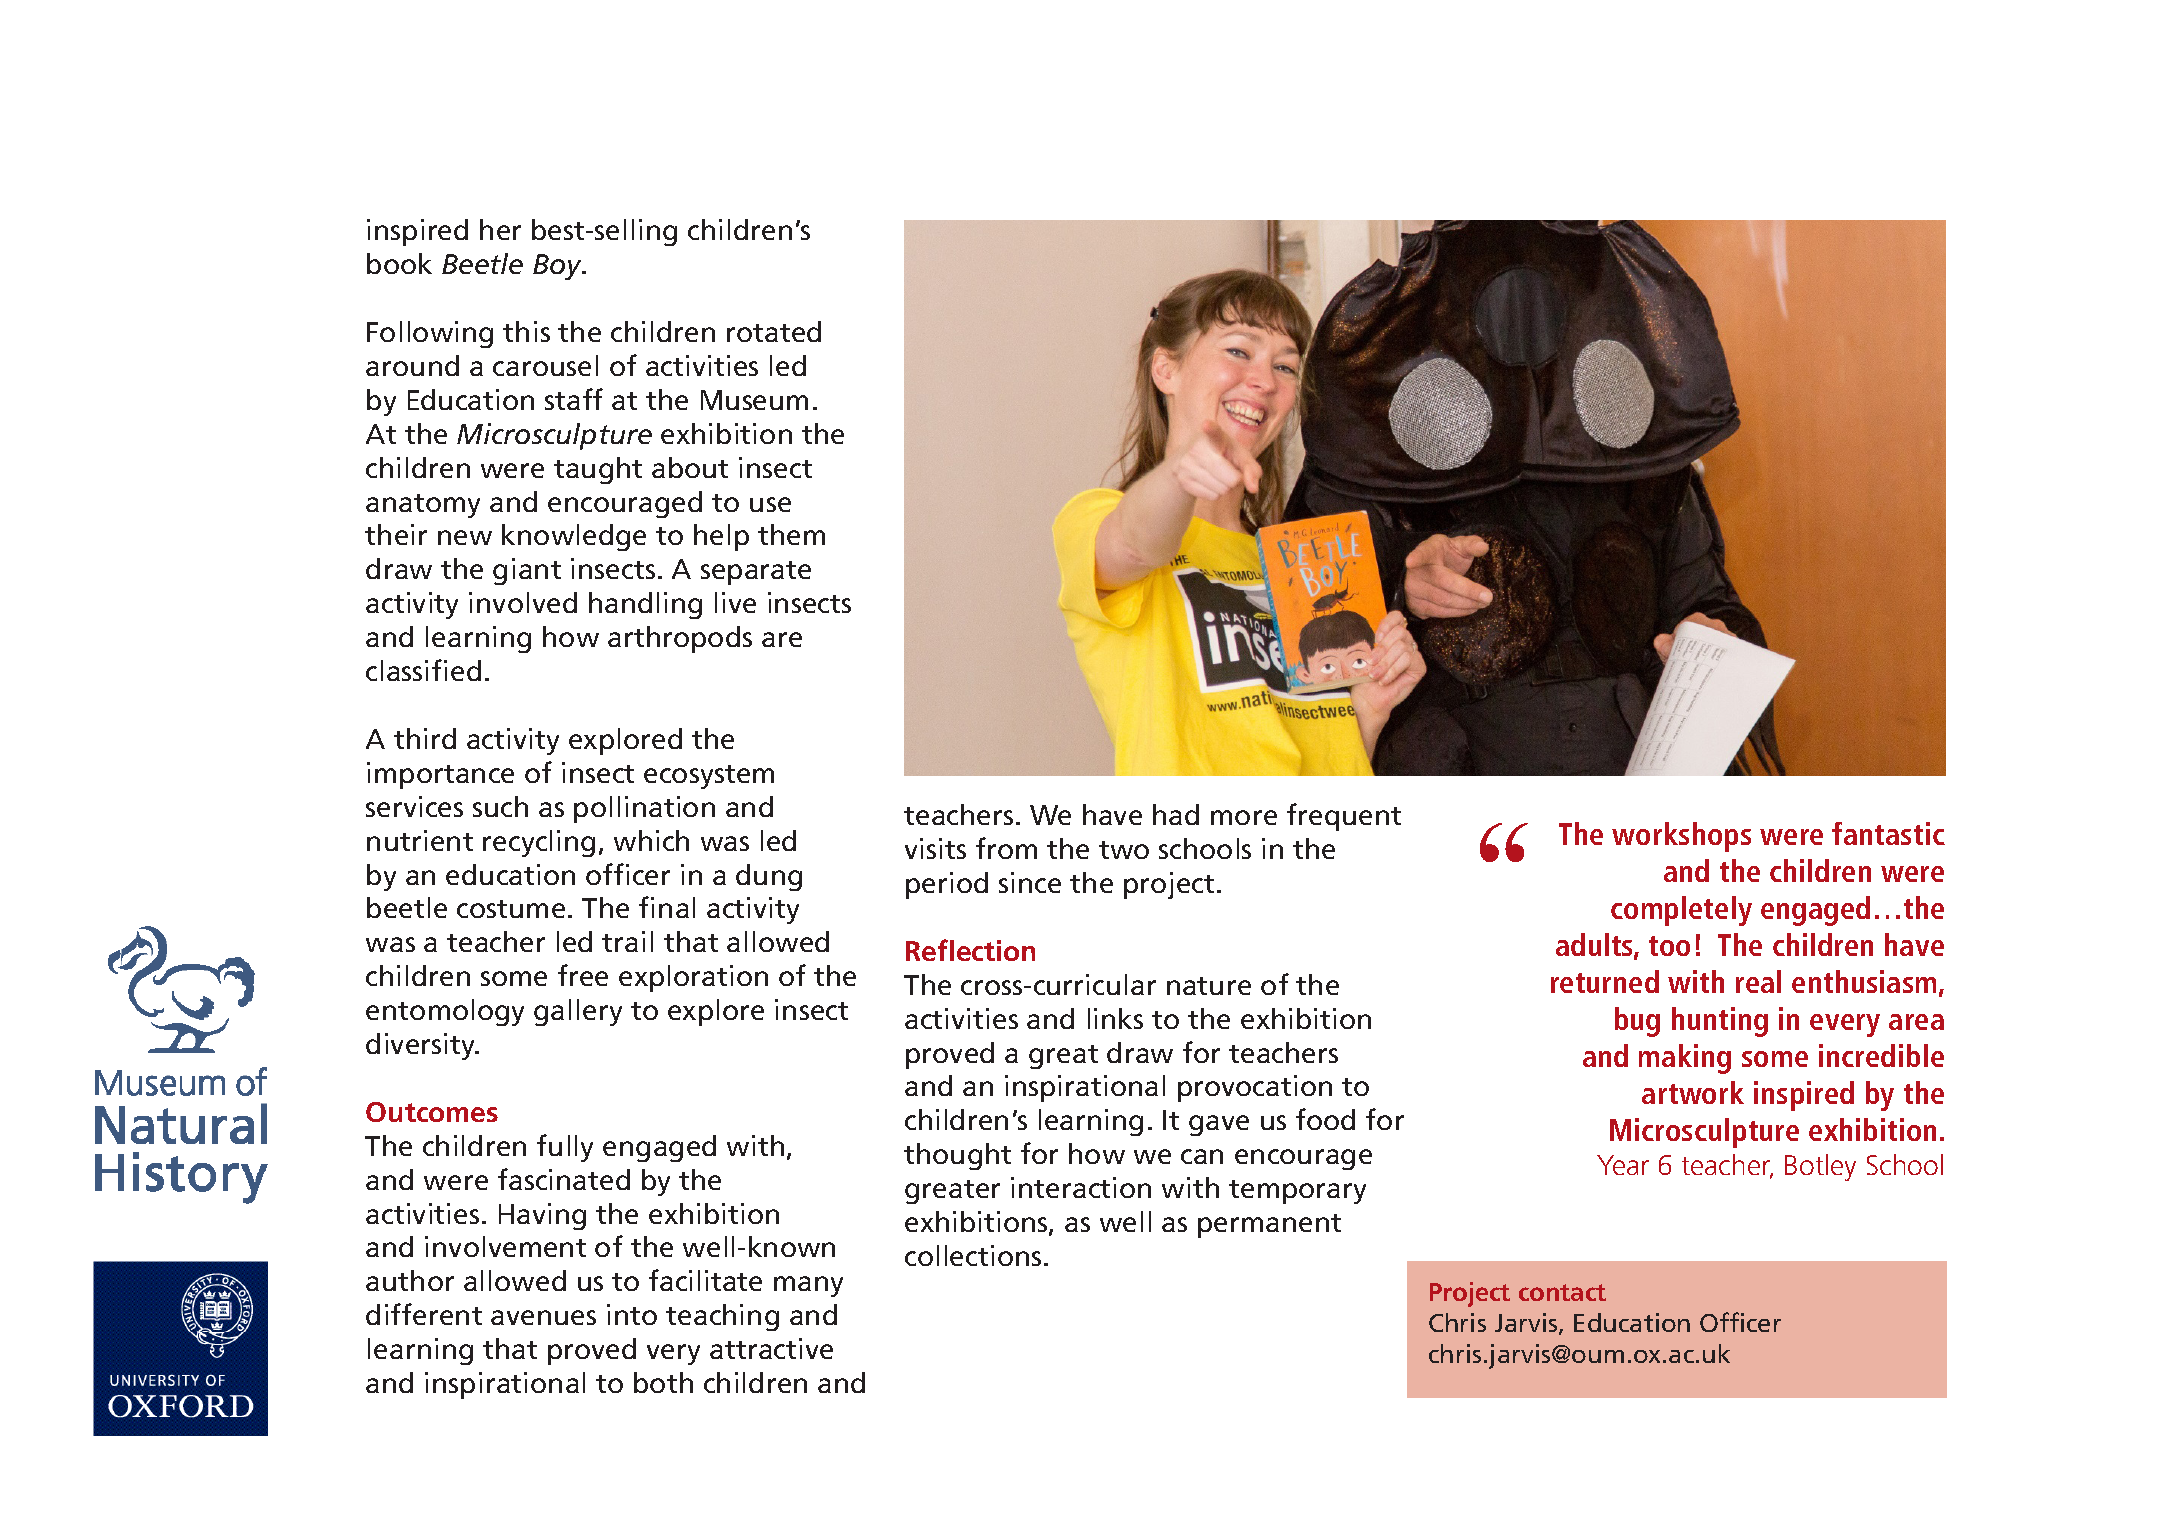 This screenshot has height=1529, width=2162. What do you see at coordinates (543, 1317) in the screenshot?
I see `avenues` at bounding box center [543, 1317].
